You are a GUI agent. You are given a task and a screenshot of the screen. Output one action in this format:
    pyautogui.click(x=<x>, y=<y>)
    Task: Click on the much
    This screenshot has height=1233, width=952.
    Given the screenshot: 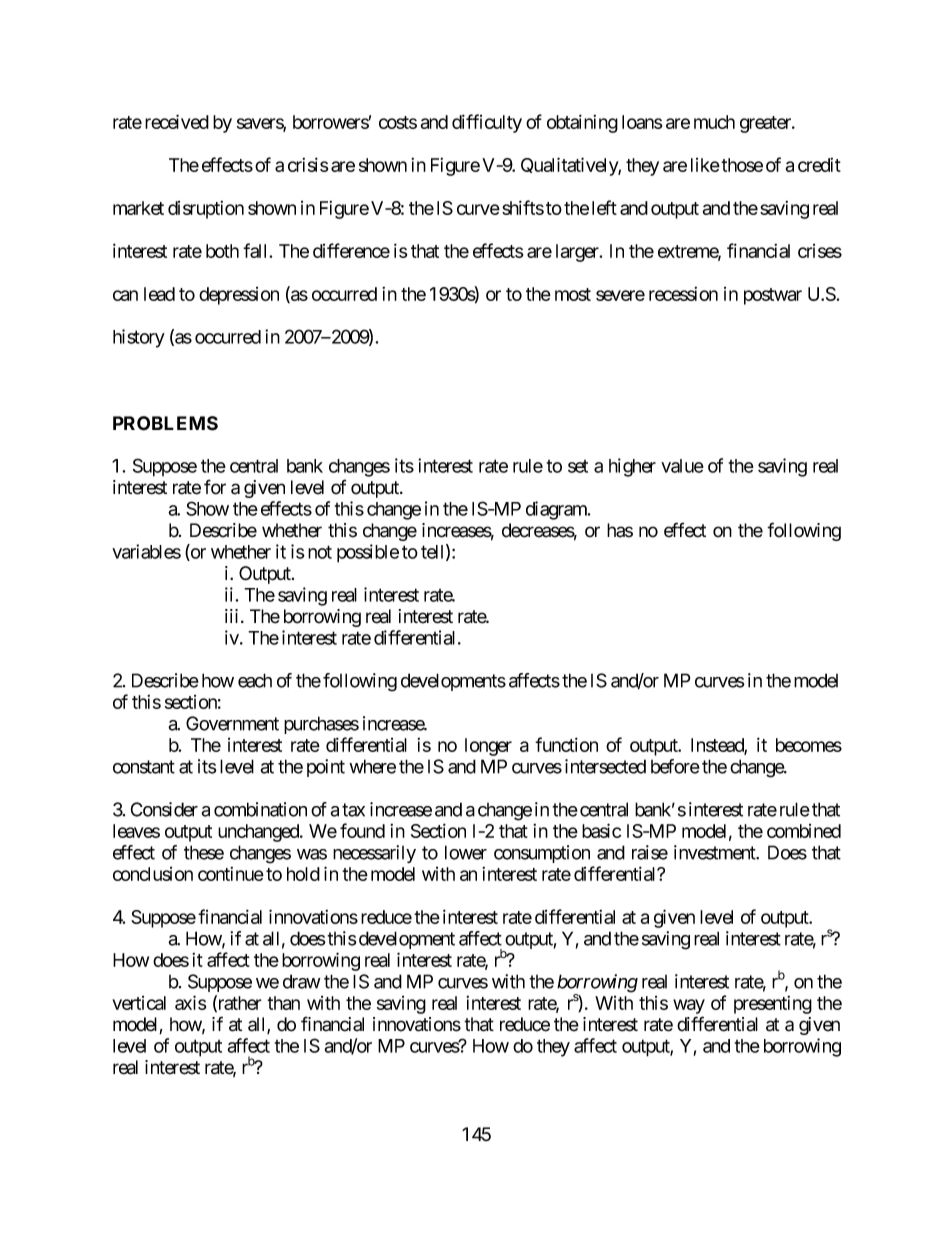 What is the action you would take?
    pyautogui.click(x=714, y=122)
